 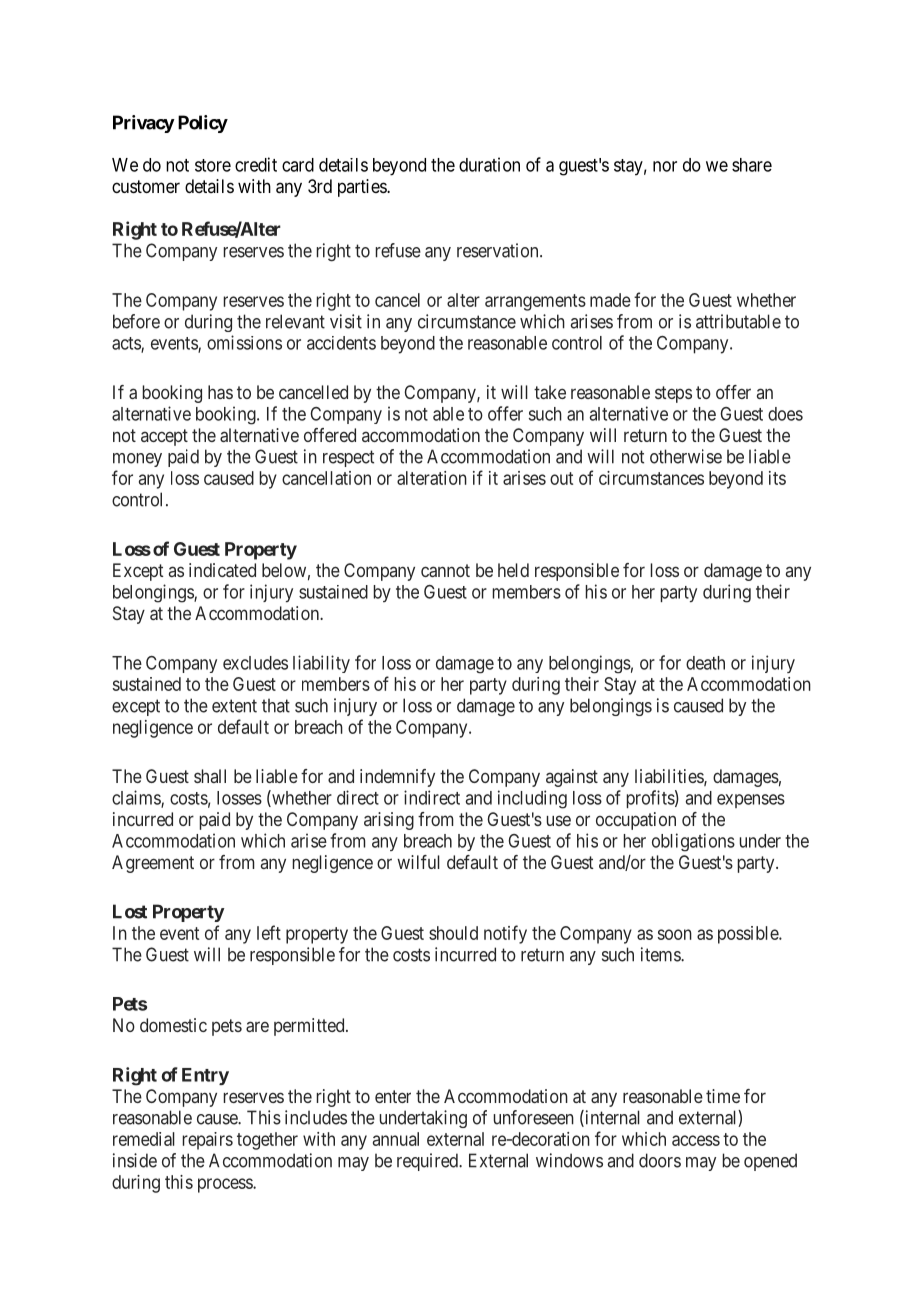 I want to click on access, so click(x=696, y=1140).
